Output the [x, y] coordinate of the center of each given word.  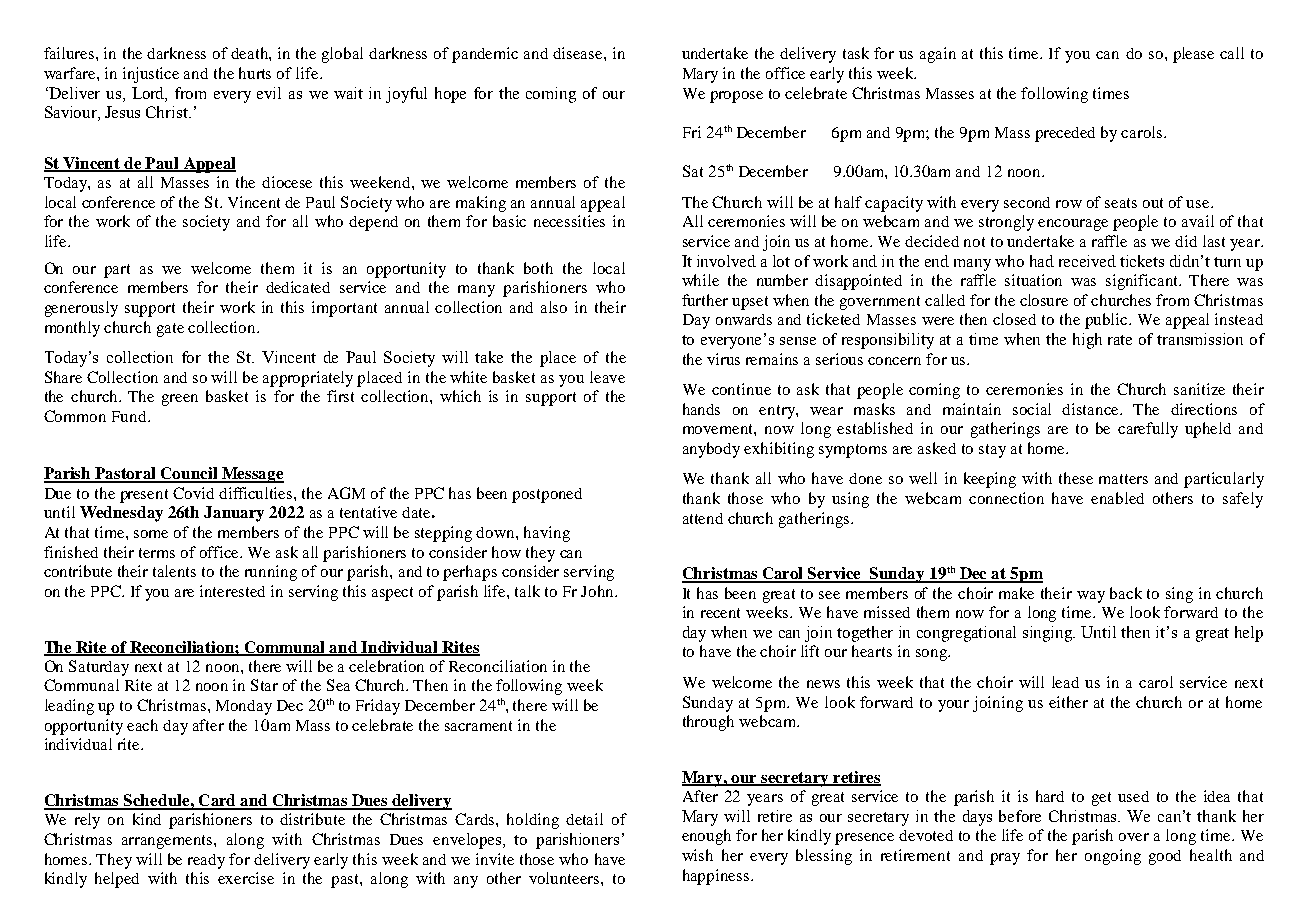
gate [170, 330]
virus [723, 359]
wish [697, 855]
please [1193, 55]
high [1087, 341]
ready [206, 861]
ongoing [1113, 857]
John [598, 591]
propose [736, 97]
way [1091, 597]
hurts [255, 73]
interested [232, 591]
